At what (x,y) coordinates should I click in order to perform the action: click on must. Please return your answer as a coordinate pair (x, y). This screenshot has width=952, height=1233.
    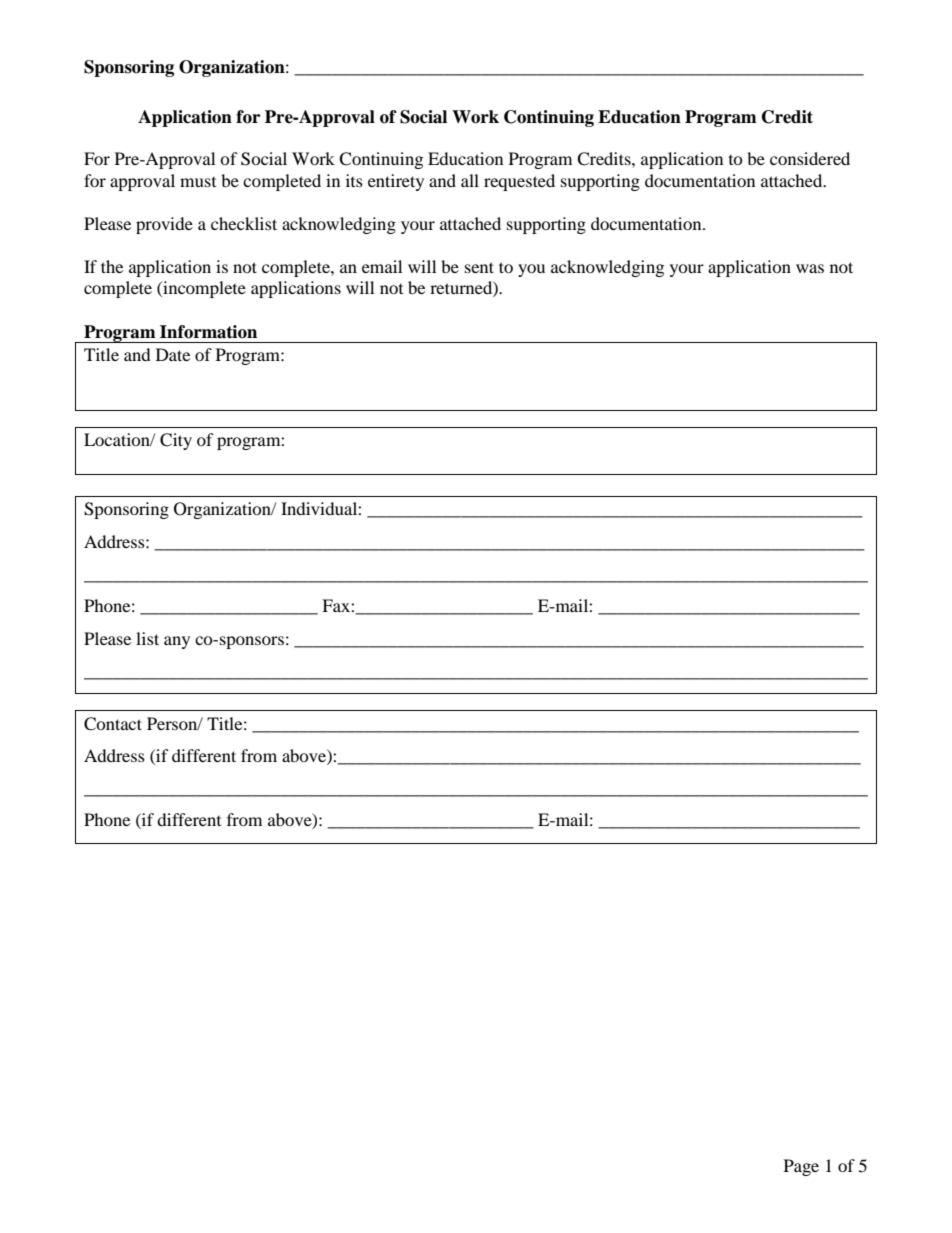
    Looking at the image, I should click on (198, 182).
